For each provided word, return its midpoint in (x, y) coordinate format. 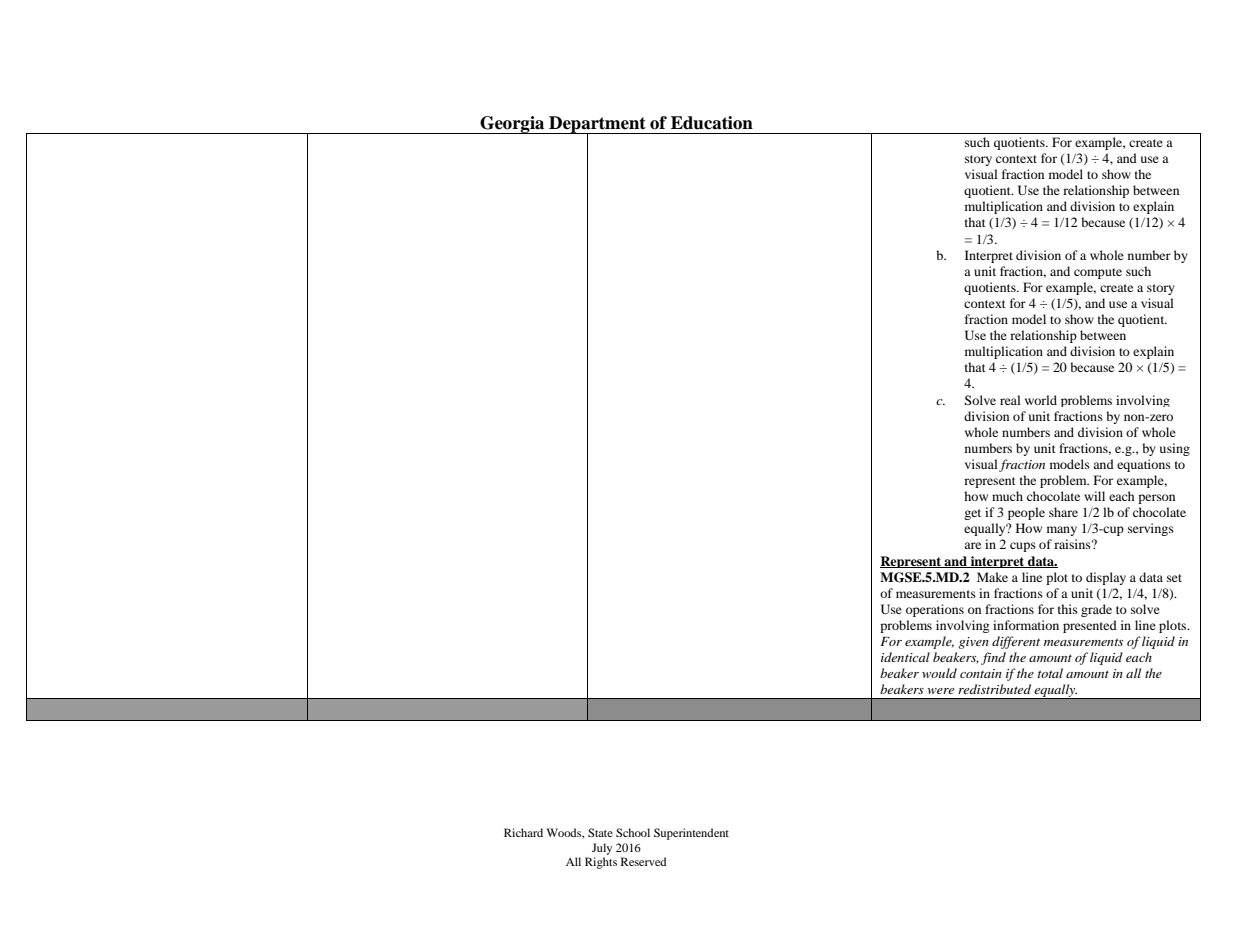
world (1041, 400)
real (1010, 400)
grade (1096, 610)
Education (712, 123)
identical (905, 657)
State (600, 832)
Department (597, 125)
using (1175, 449)
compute (1098, 273)
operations (935, 610)
